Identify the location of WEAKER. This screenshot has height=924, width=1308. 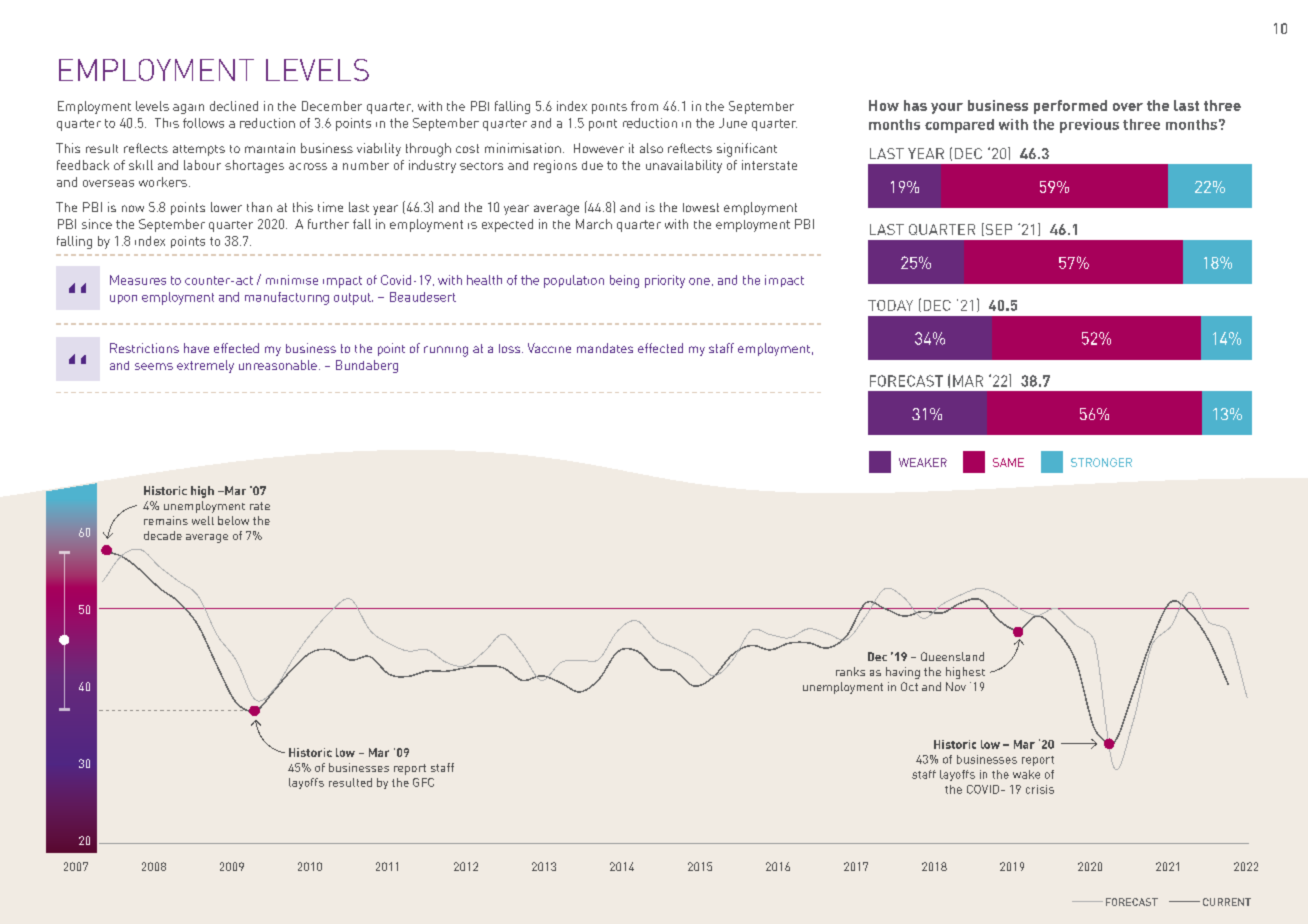
(923, 462).
